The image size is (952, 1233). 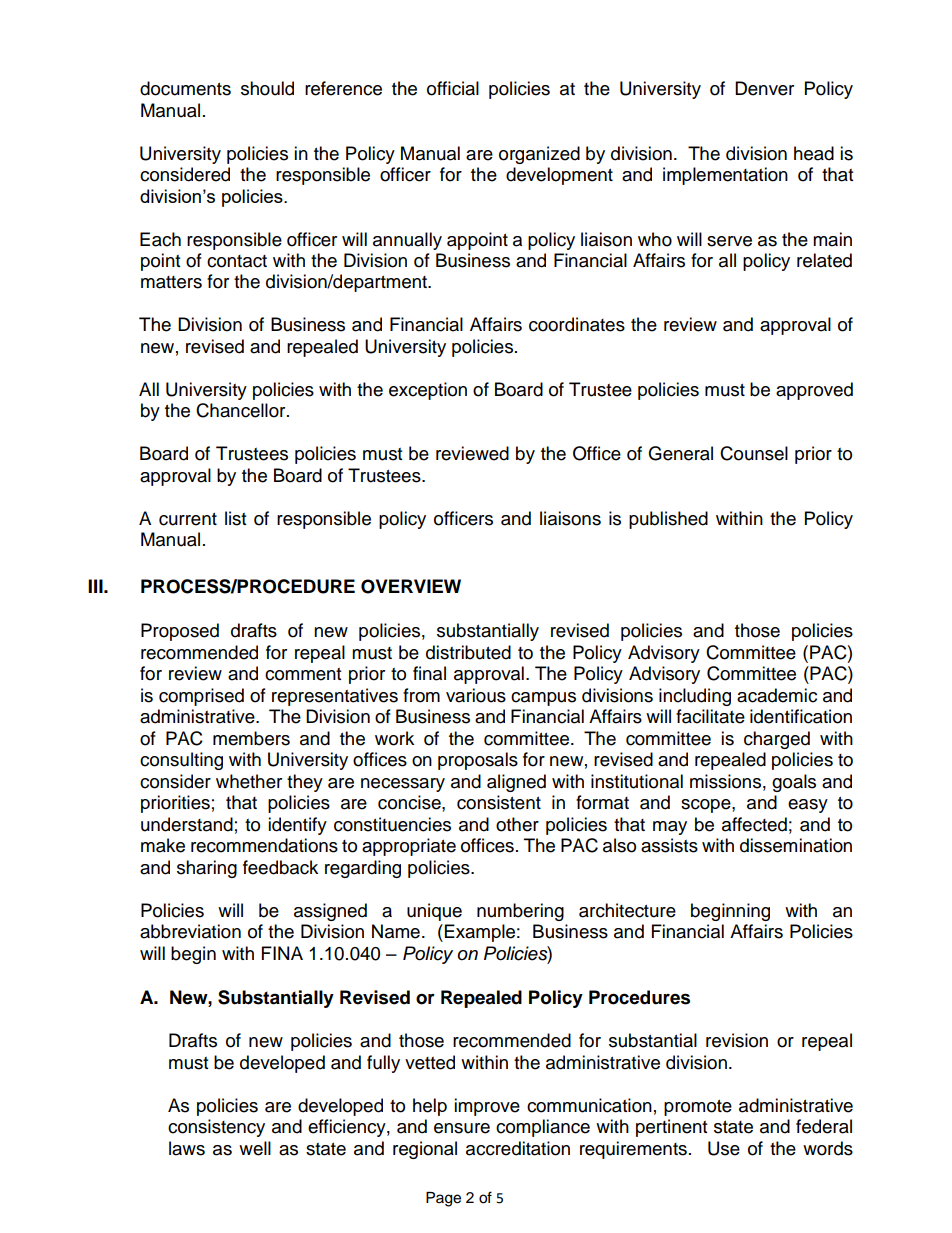 What do you see at coordinates (255, 1148) in the screenshot?
I see `well` at bounding box center [255, 1148].
